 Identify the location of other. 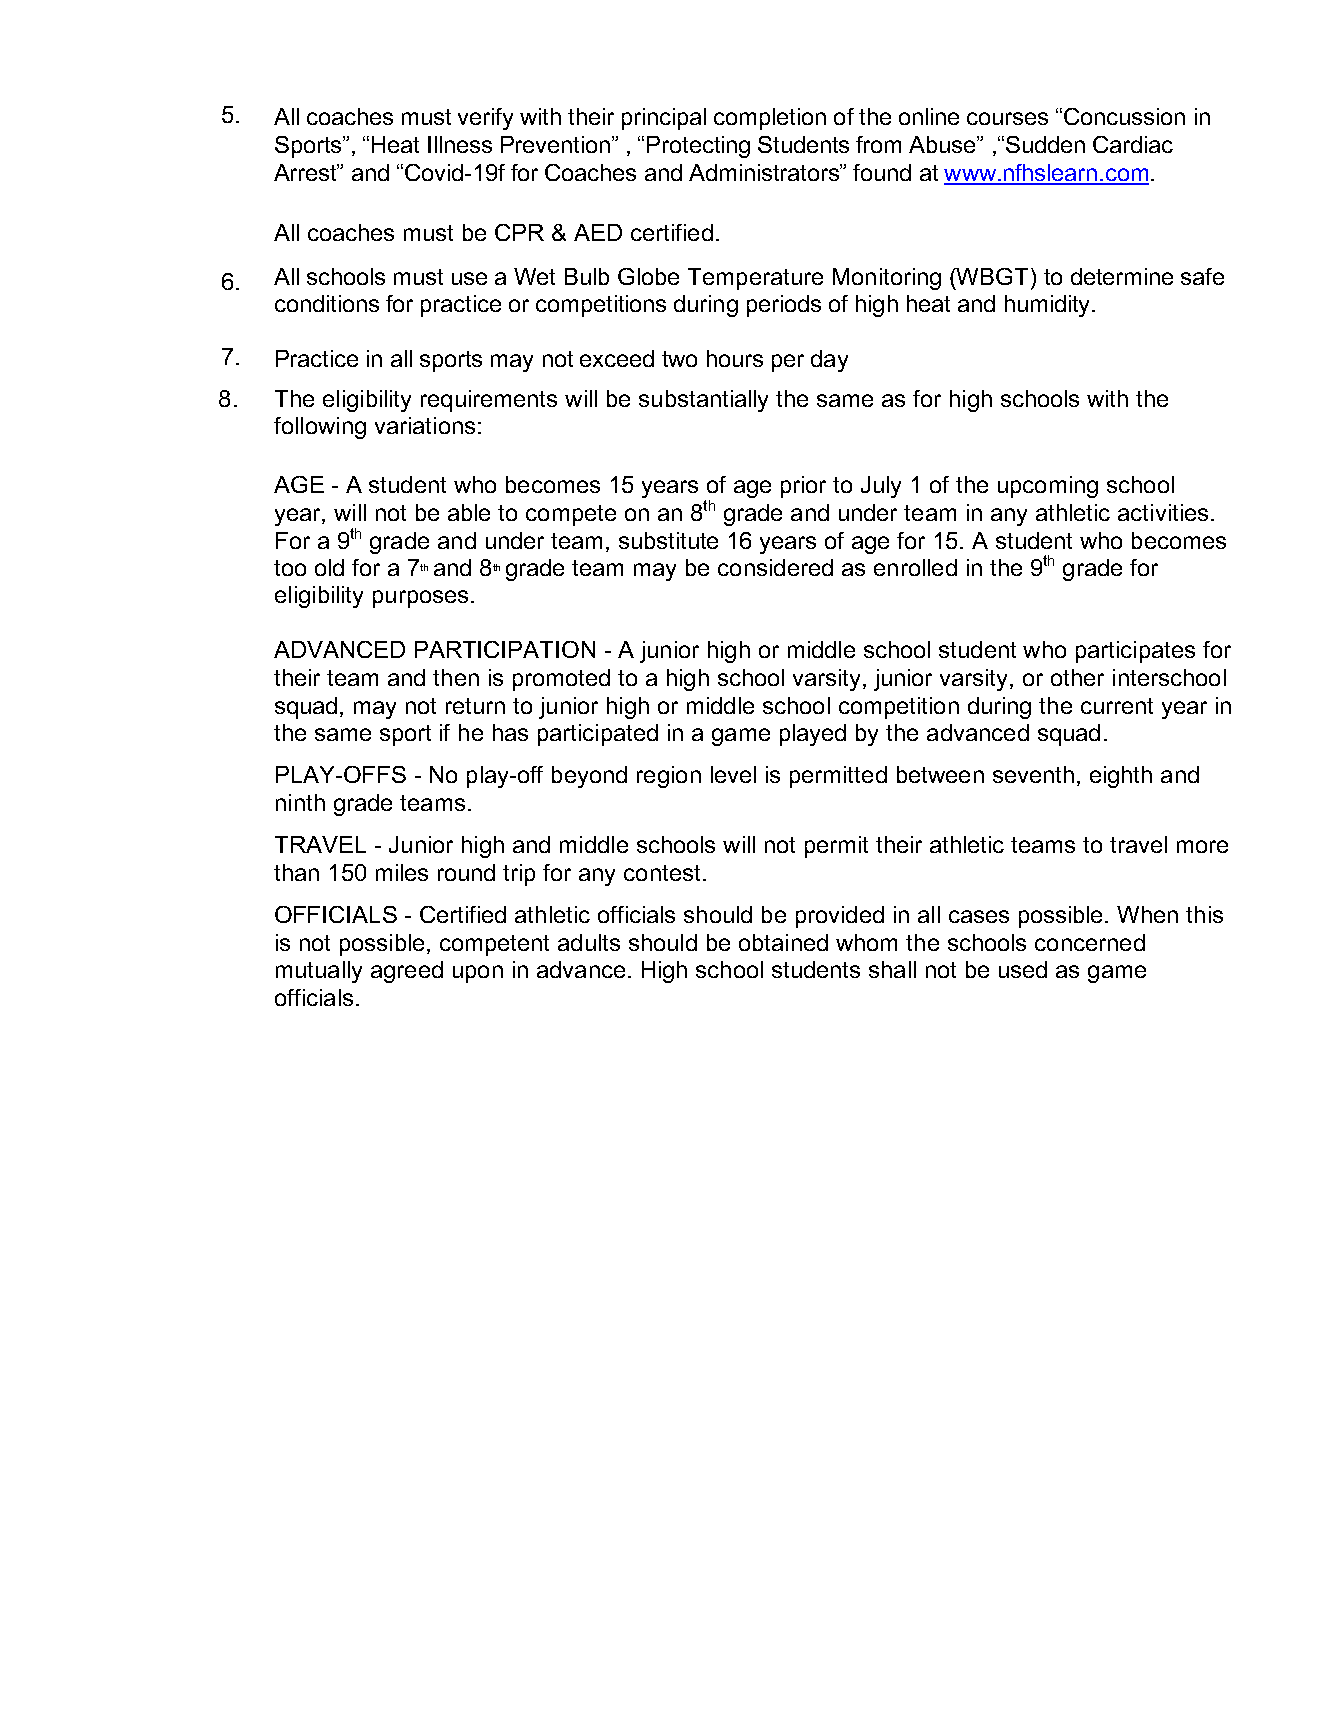
(1077, 677).
